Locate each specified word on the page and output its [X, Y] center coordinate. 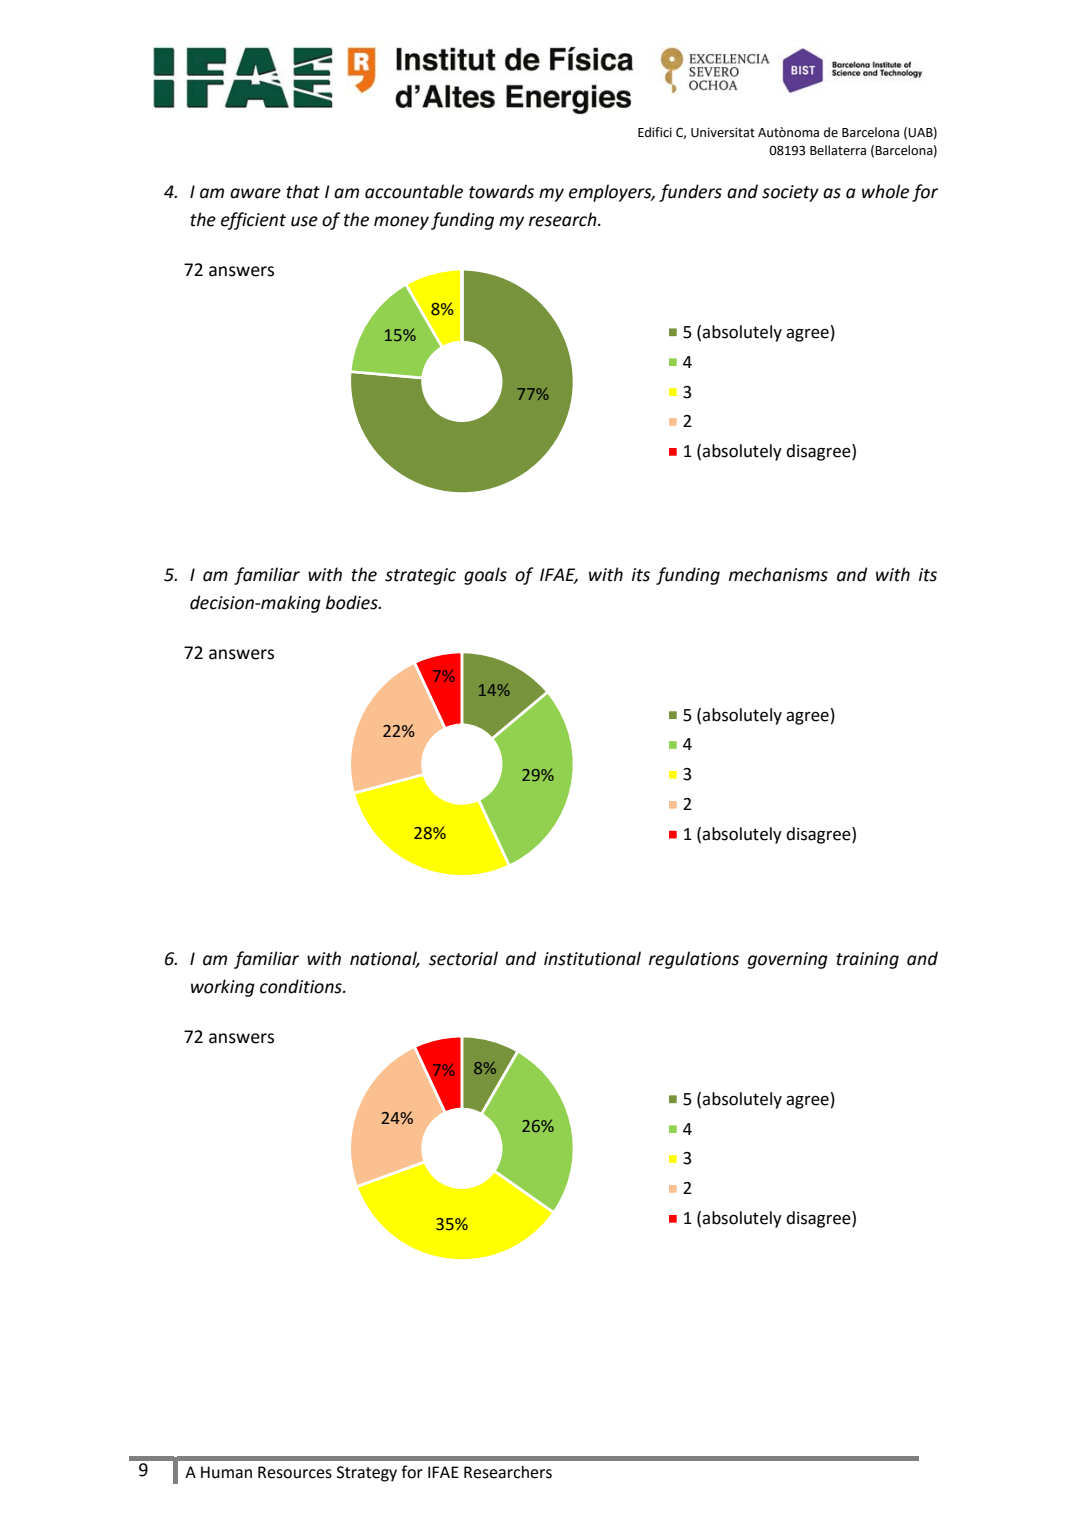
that [303, 191]
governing [788, 960]
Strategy [367, 1474]
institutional [592, 958]
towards [501, 191]
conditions [302, 986]
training [867, 960]
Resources [295, 1472]
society [790, 193]
